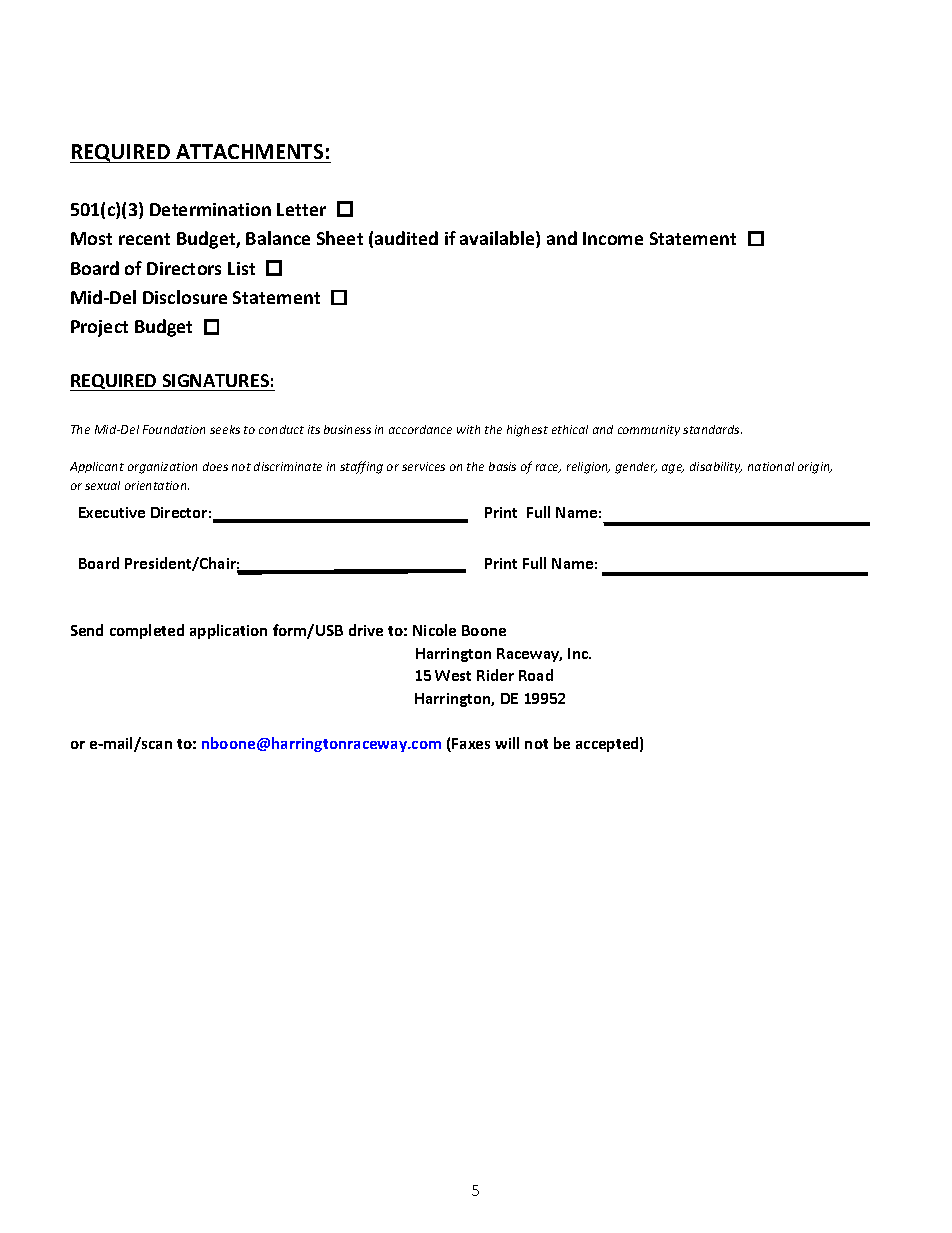  What do you see at coordinates (249, 151) in the document?
I see `ATTACHMENTS` at bounding box center [249, 151].
